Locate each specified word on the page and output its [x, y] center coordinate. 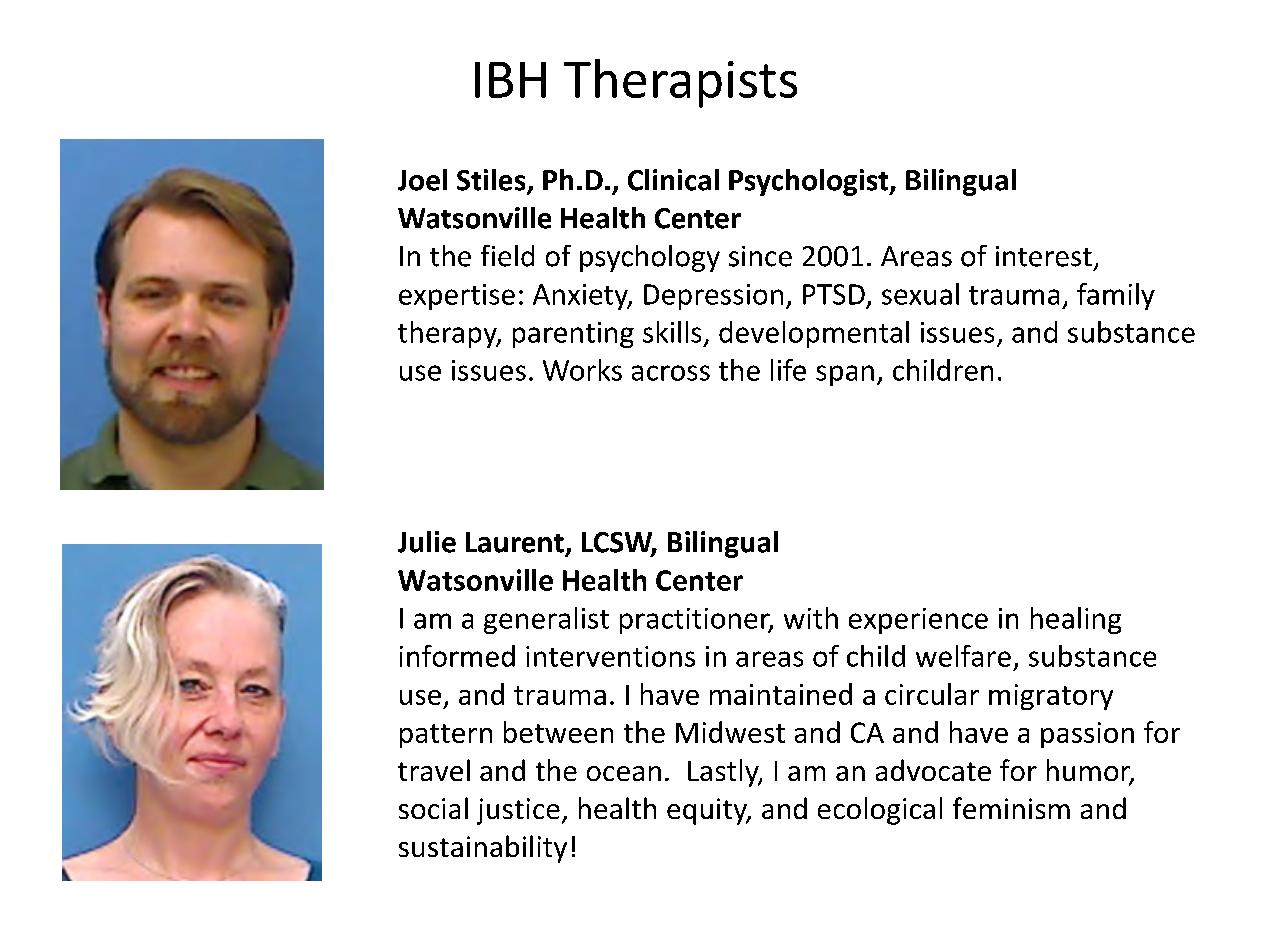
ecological [880, 811]
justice [518, 811]
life [788, 370]
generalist [546, 620]
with [811, 618]
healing [1076, 620]
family [1116, 296]
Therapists [680, 83]
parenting [573, 335]
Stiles [492, 181]
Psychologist [810, 182]
